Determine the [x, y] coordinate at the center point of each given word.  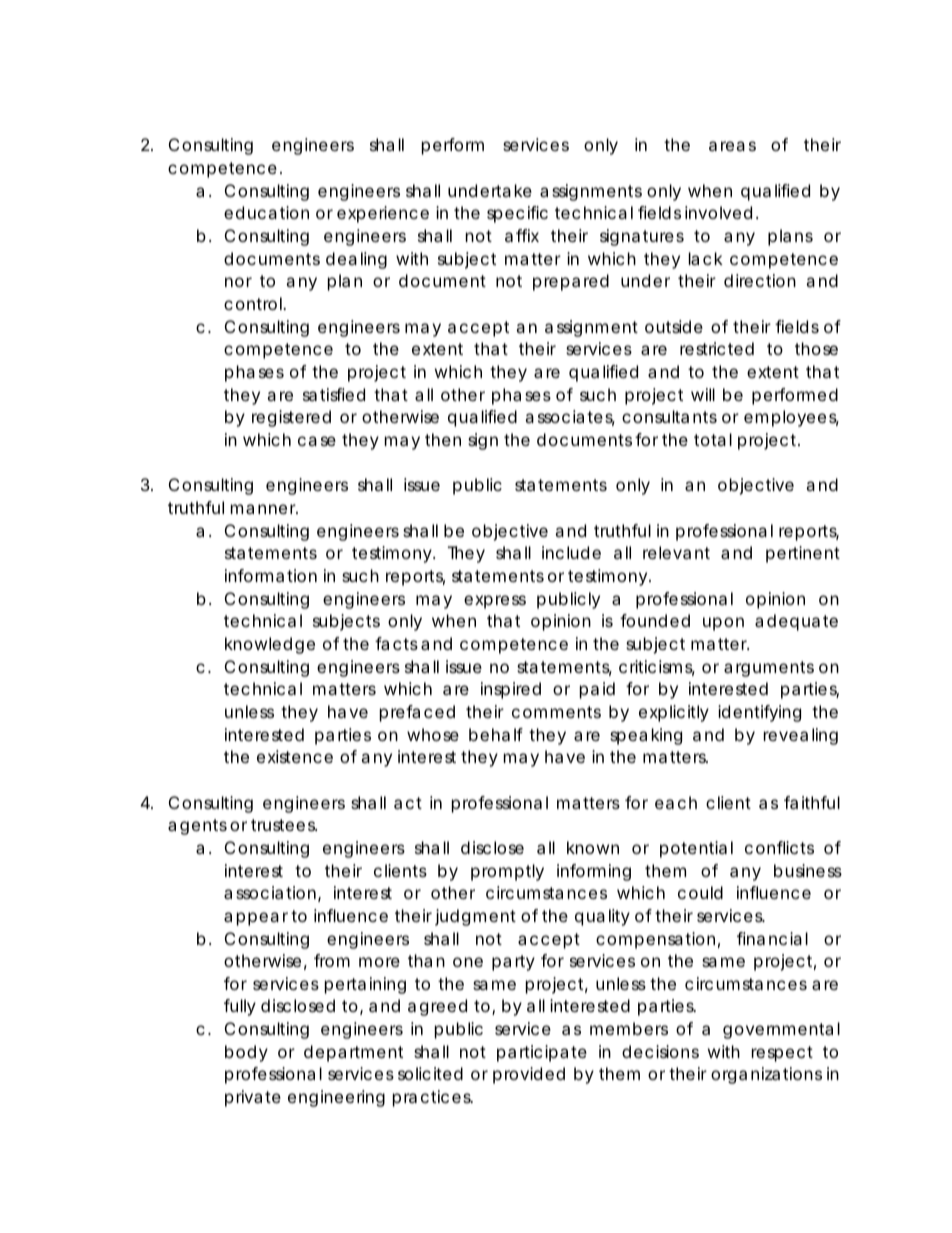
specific [517, 214]
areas [732, 146]
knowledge [270, 645]
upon [723, 624]
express [495, 602]
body [246, 1053]
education [266, 212]
